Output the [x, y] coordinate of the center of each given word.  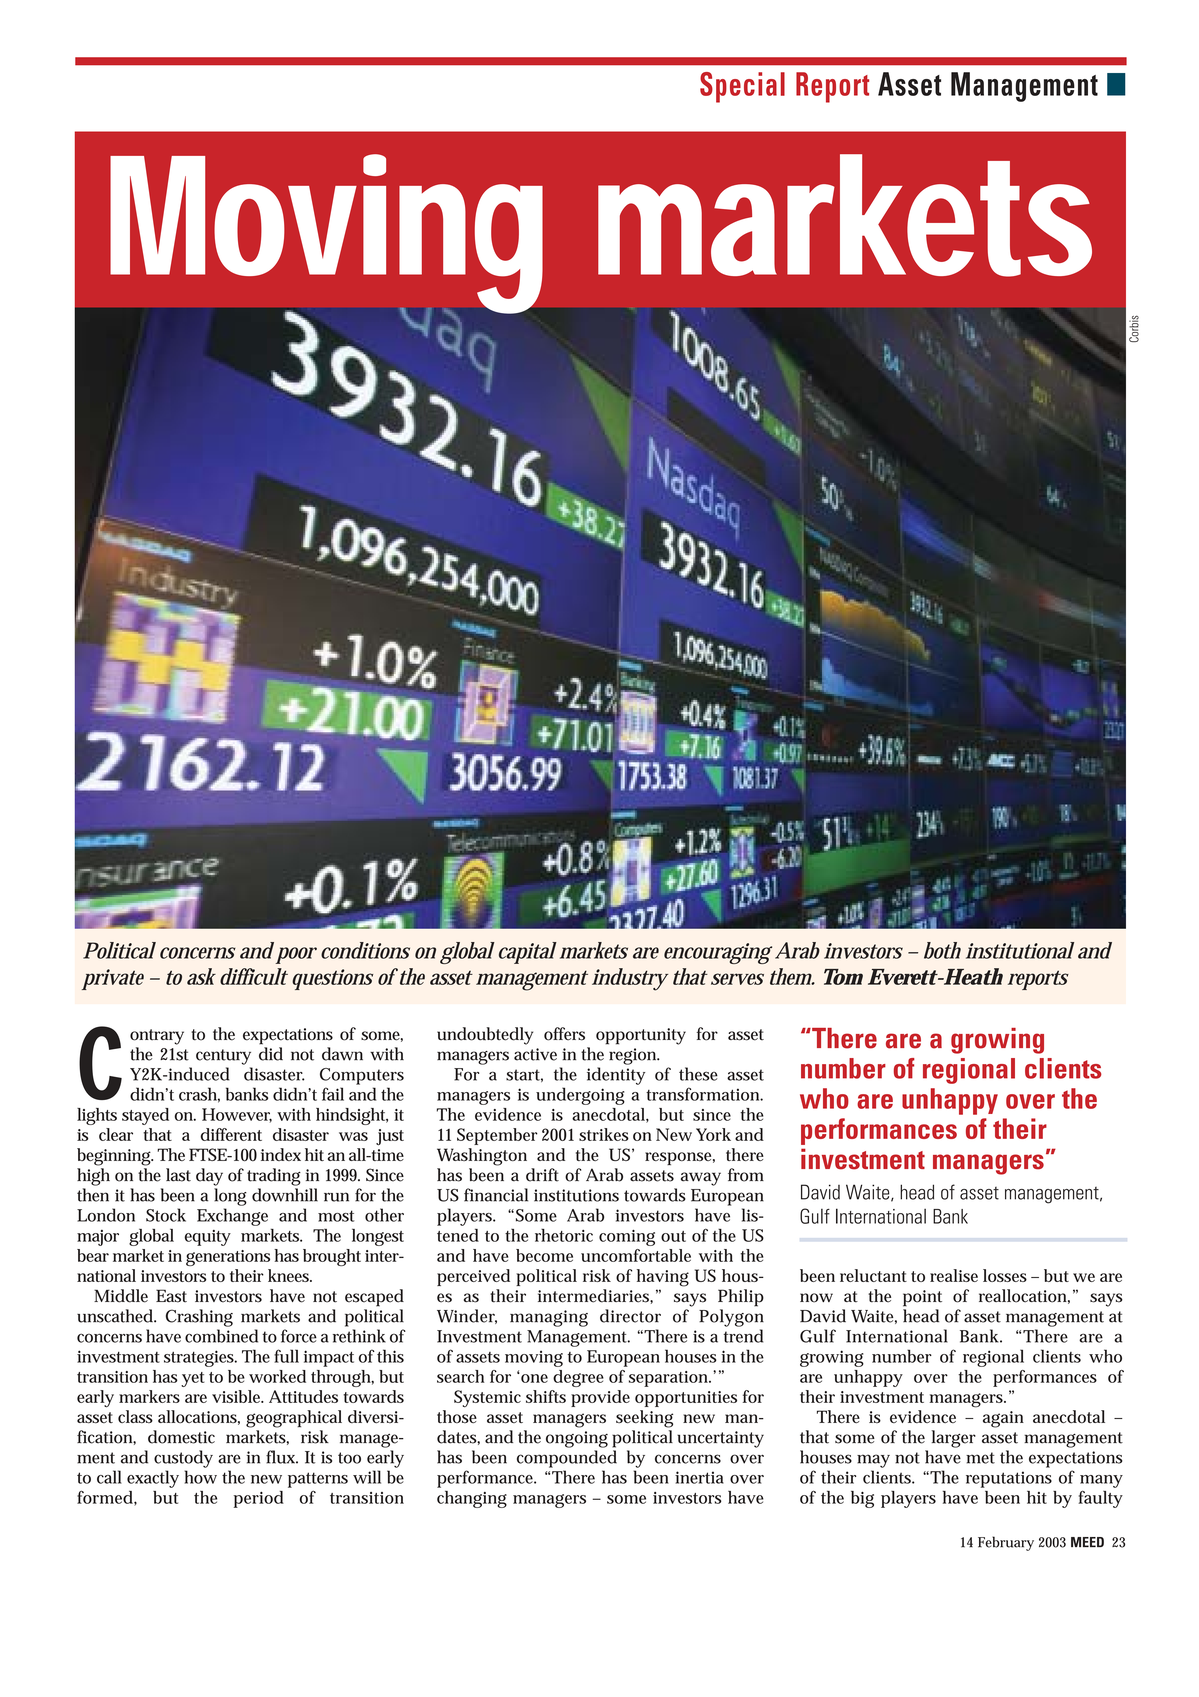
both [942, 950]
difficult [254, 976]
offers [564, 1034]
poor [296, 955]
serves [737, 979]
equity [208, 1238]
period [259, 1499]
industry [630, 979]
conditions [365, 950]
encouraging [718, 953]
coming [627, 1238]
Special [742, 87]
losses [1005, 1275]
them [792, 976]
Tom [843, 977]
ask [201, 976]
